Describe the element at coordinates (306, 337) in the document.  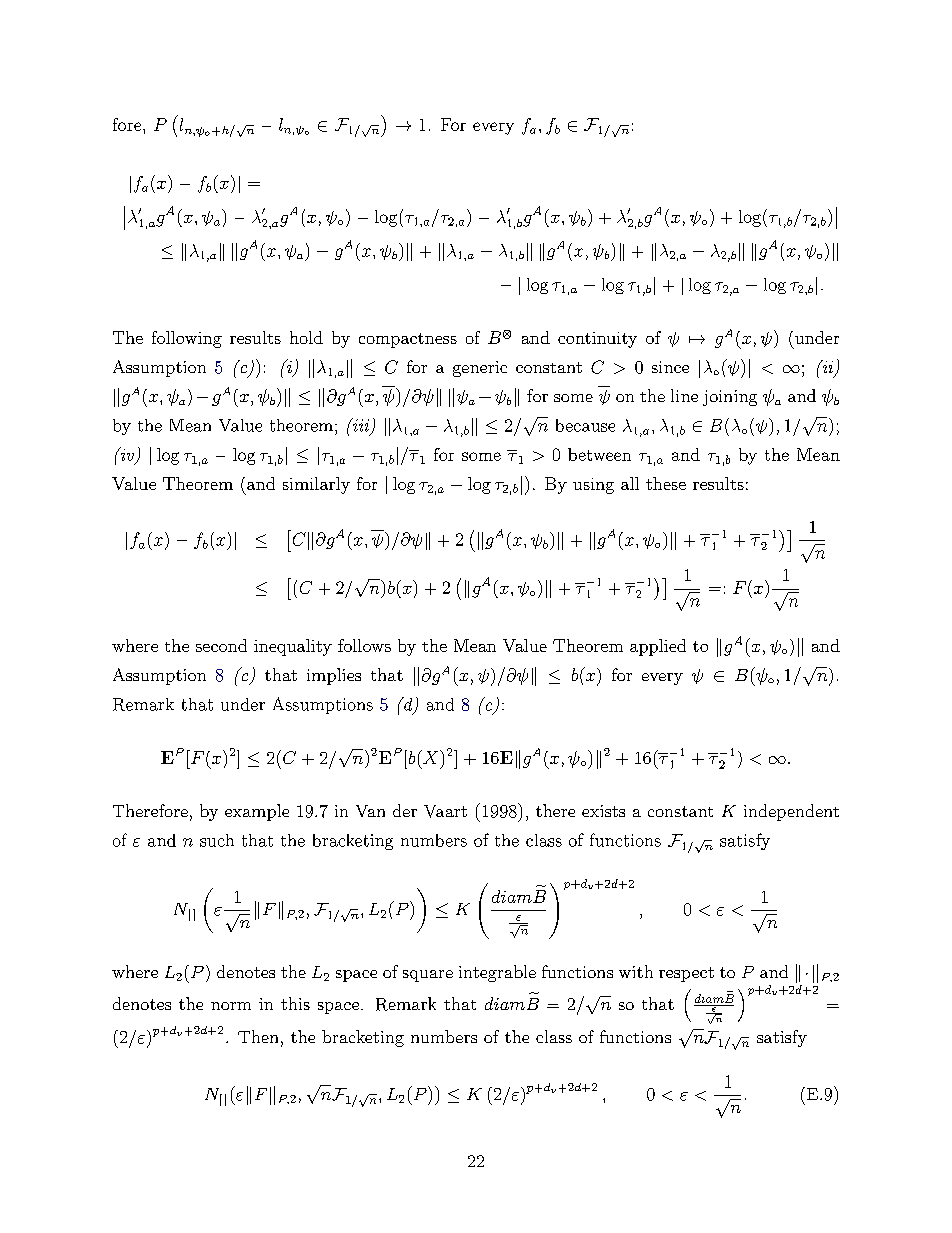
I see `hold` at that location.
